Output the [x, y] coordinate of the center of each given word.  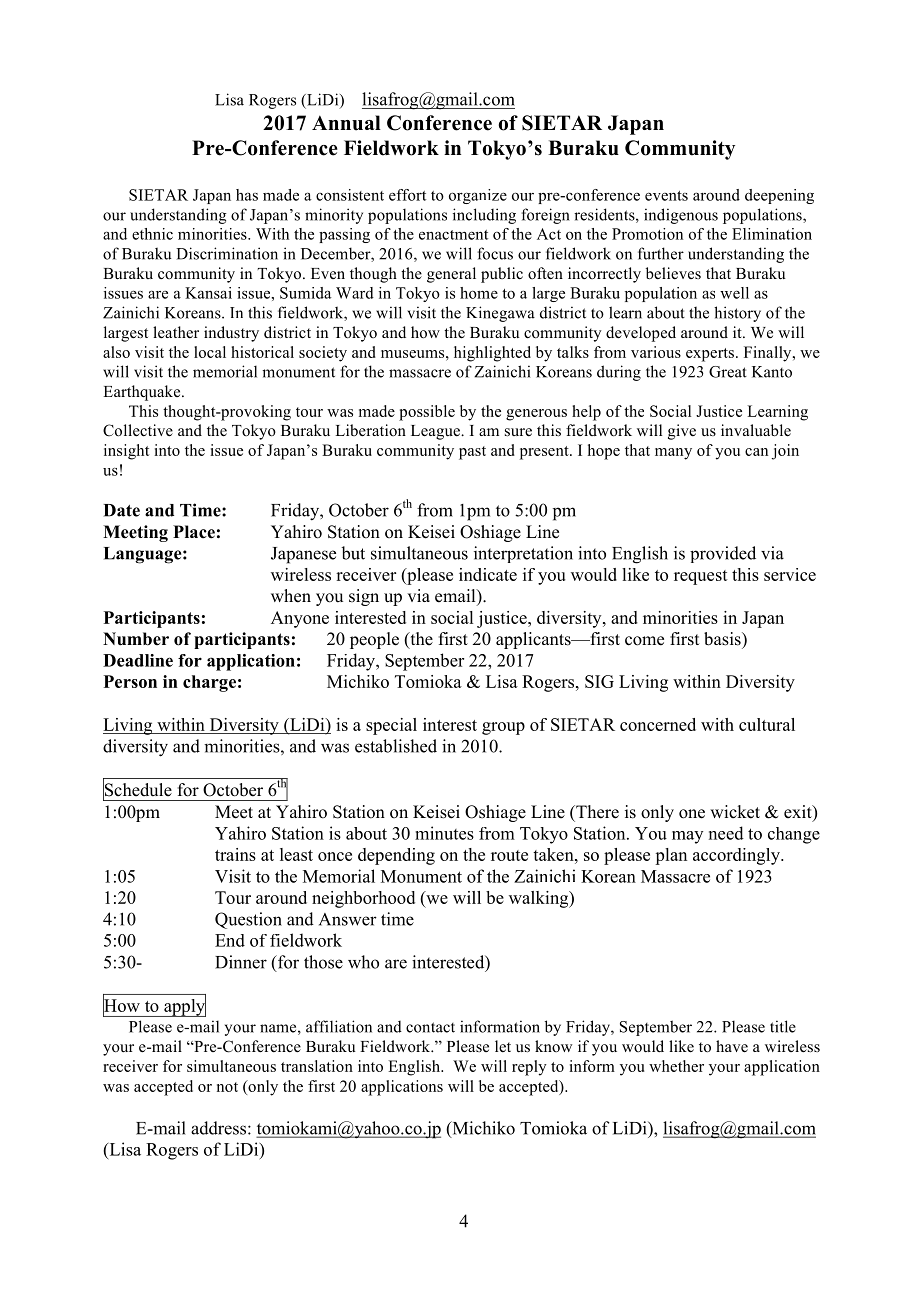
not [227, 1087]
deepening [779, 196]
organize [478, 196]
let [503, 1046]
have [732, 1046]
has [247, 195]
